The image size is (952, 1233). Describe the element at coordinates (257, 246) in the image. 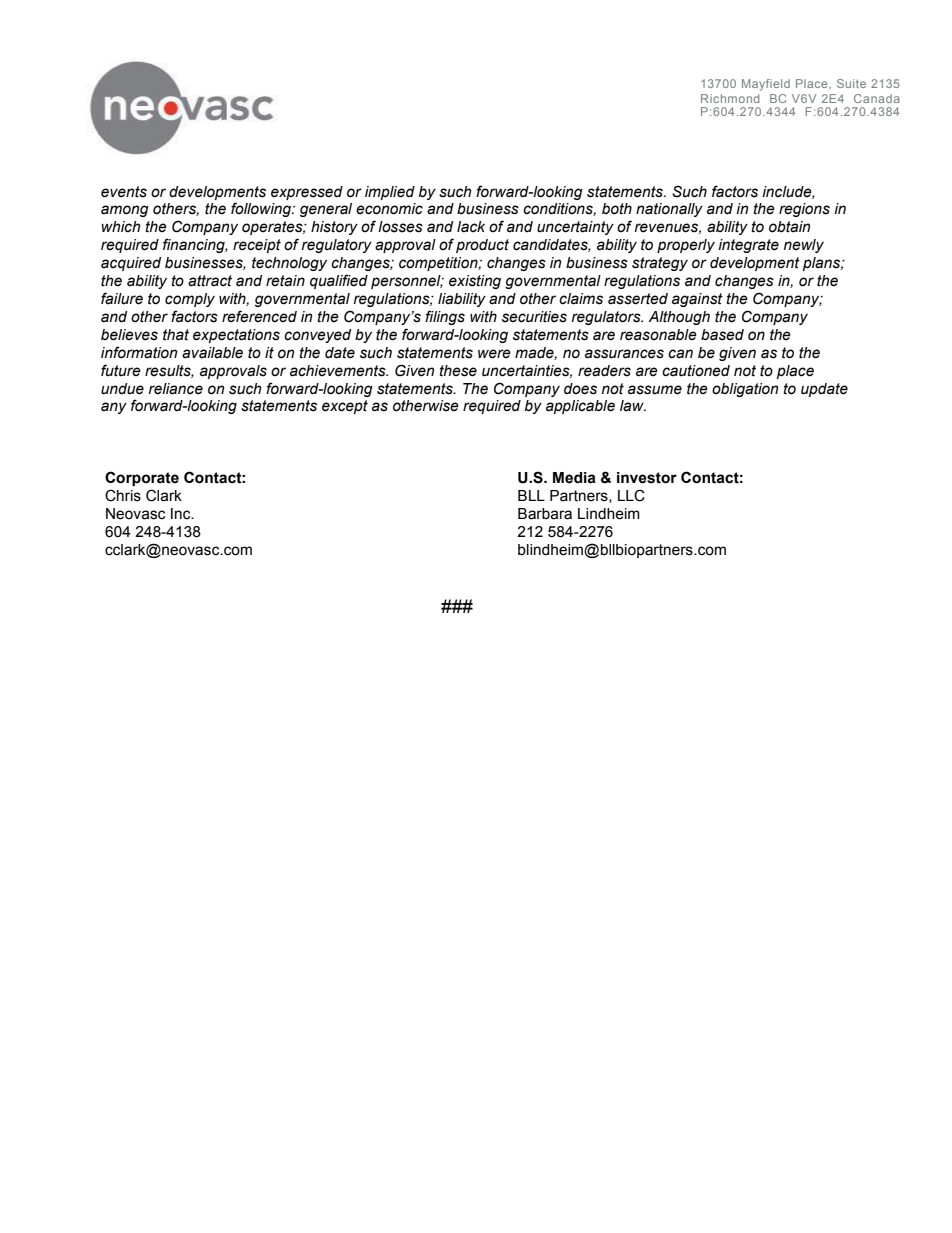

I see `receipt` at that location.
